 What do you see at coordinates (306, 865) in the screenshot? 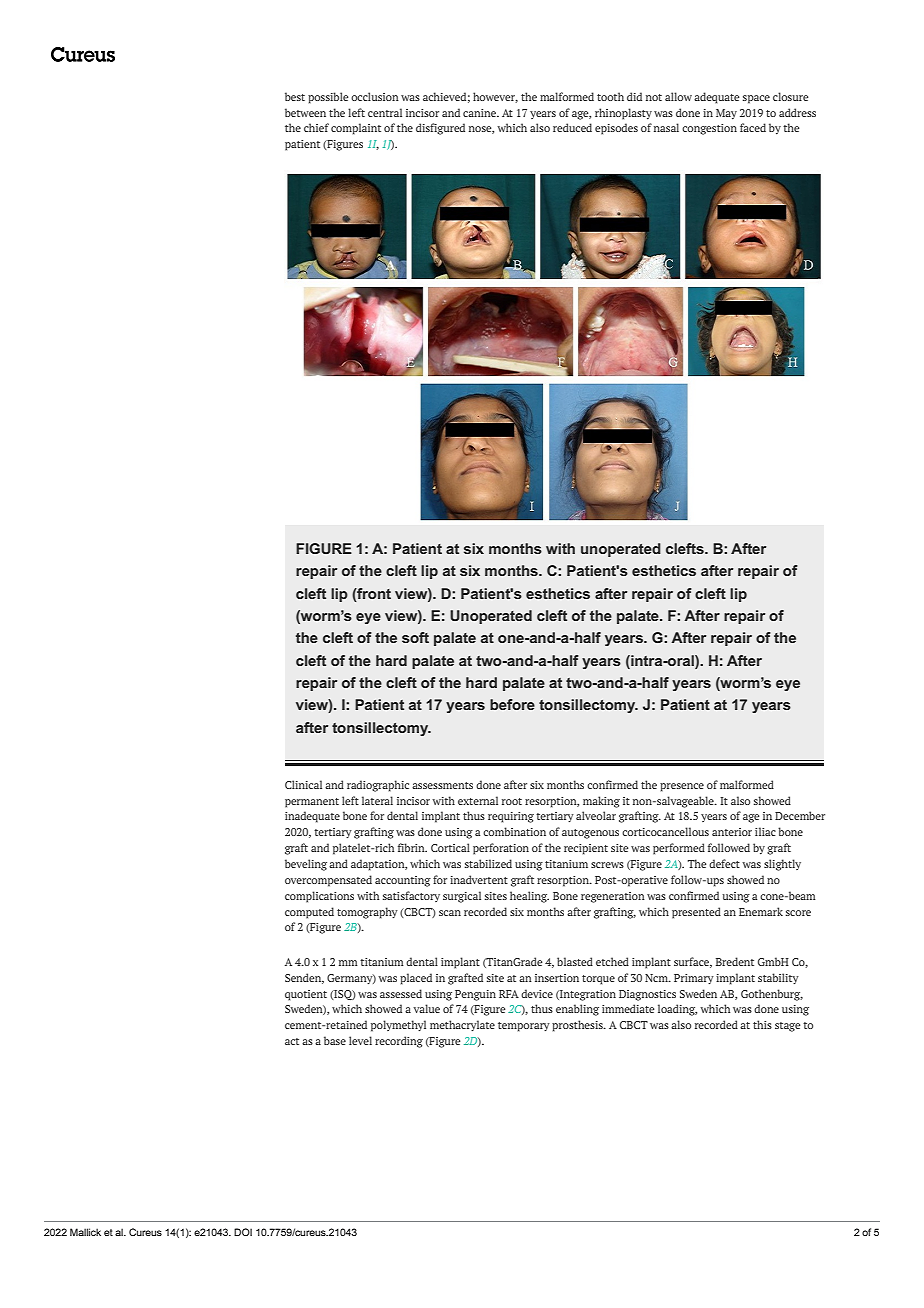
I see `beveling` at bounding box center [306, 865].
